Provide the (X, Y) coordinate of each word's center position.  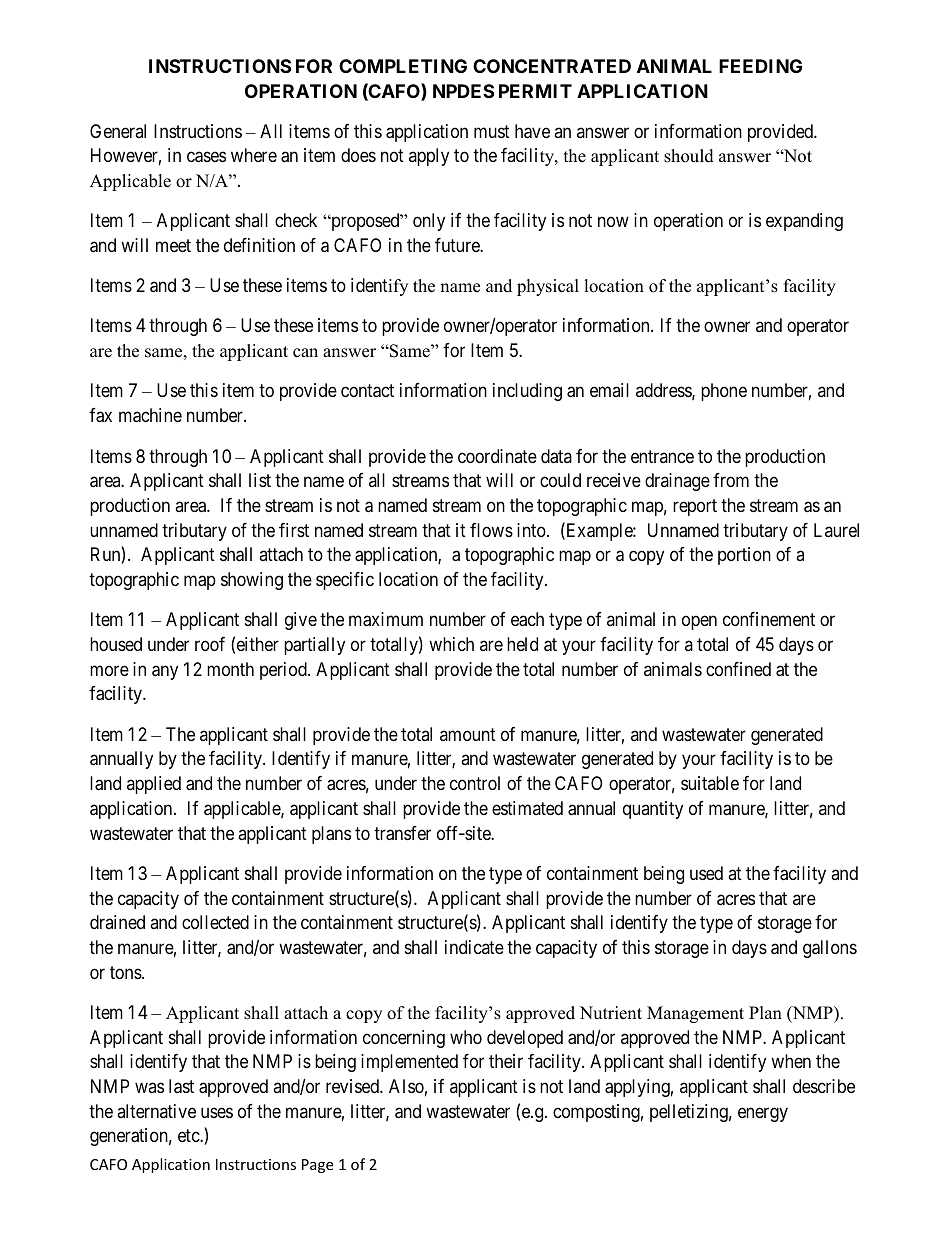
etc (189, 1136)
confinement (769, 619)
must (492, 131)
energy (763, 1114)
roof (210, 644)
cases (206, 157)
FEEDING (760, 66)
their (506, 1061)
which (451, 644)
